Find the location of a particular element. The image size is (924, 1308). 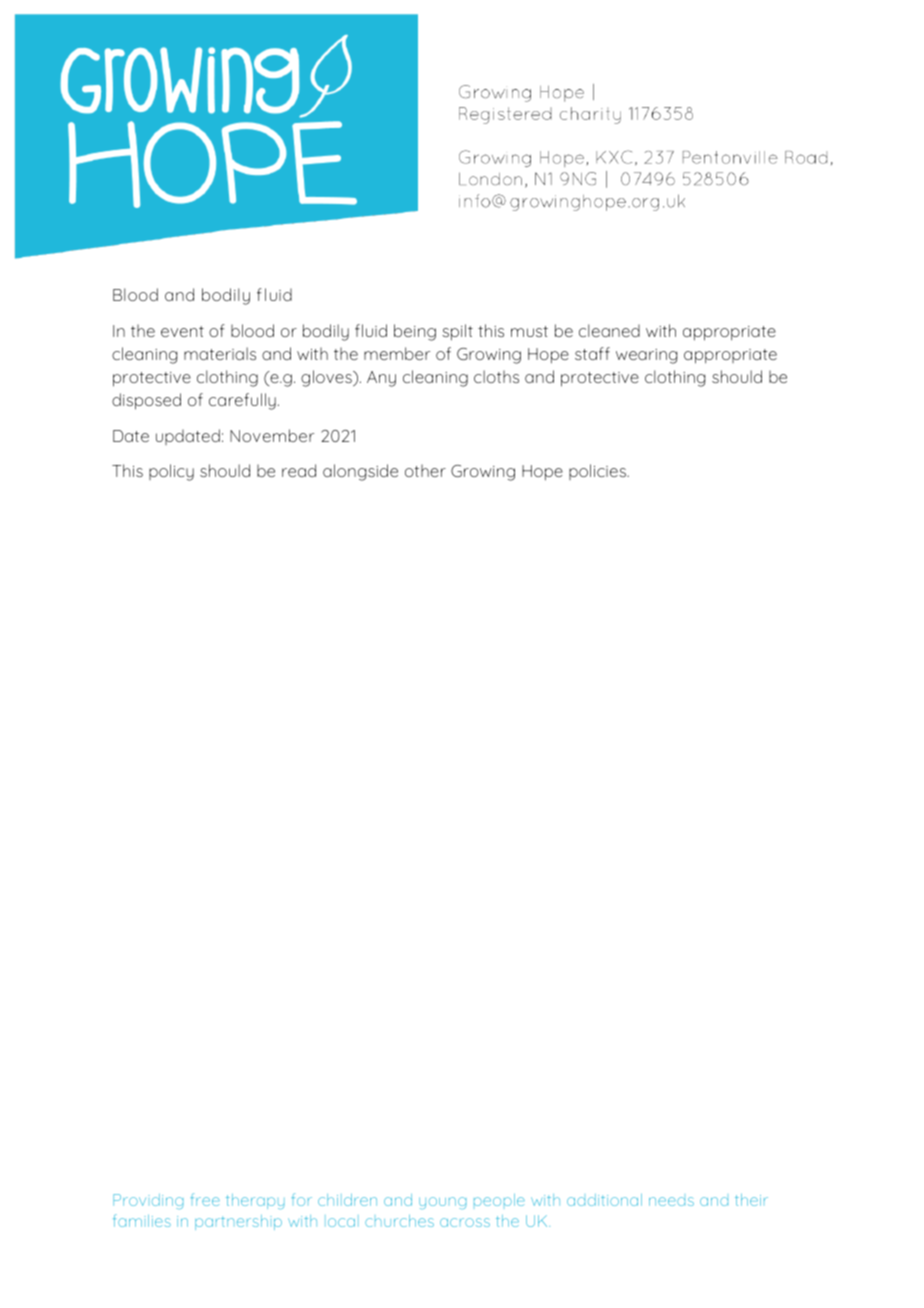

policies is located at coordinates (598, 472).
